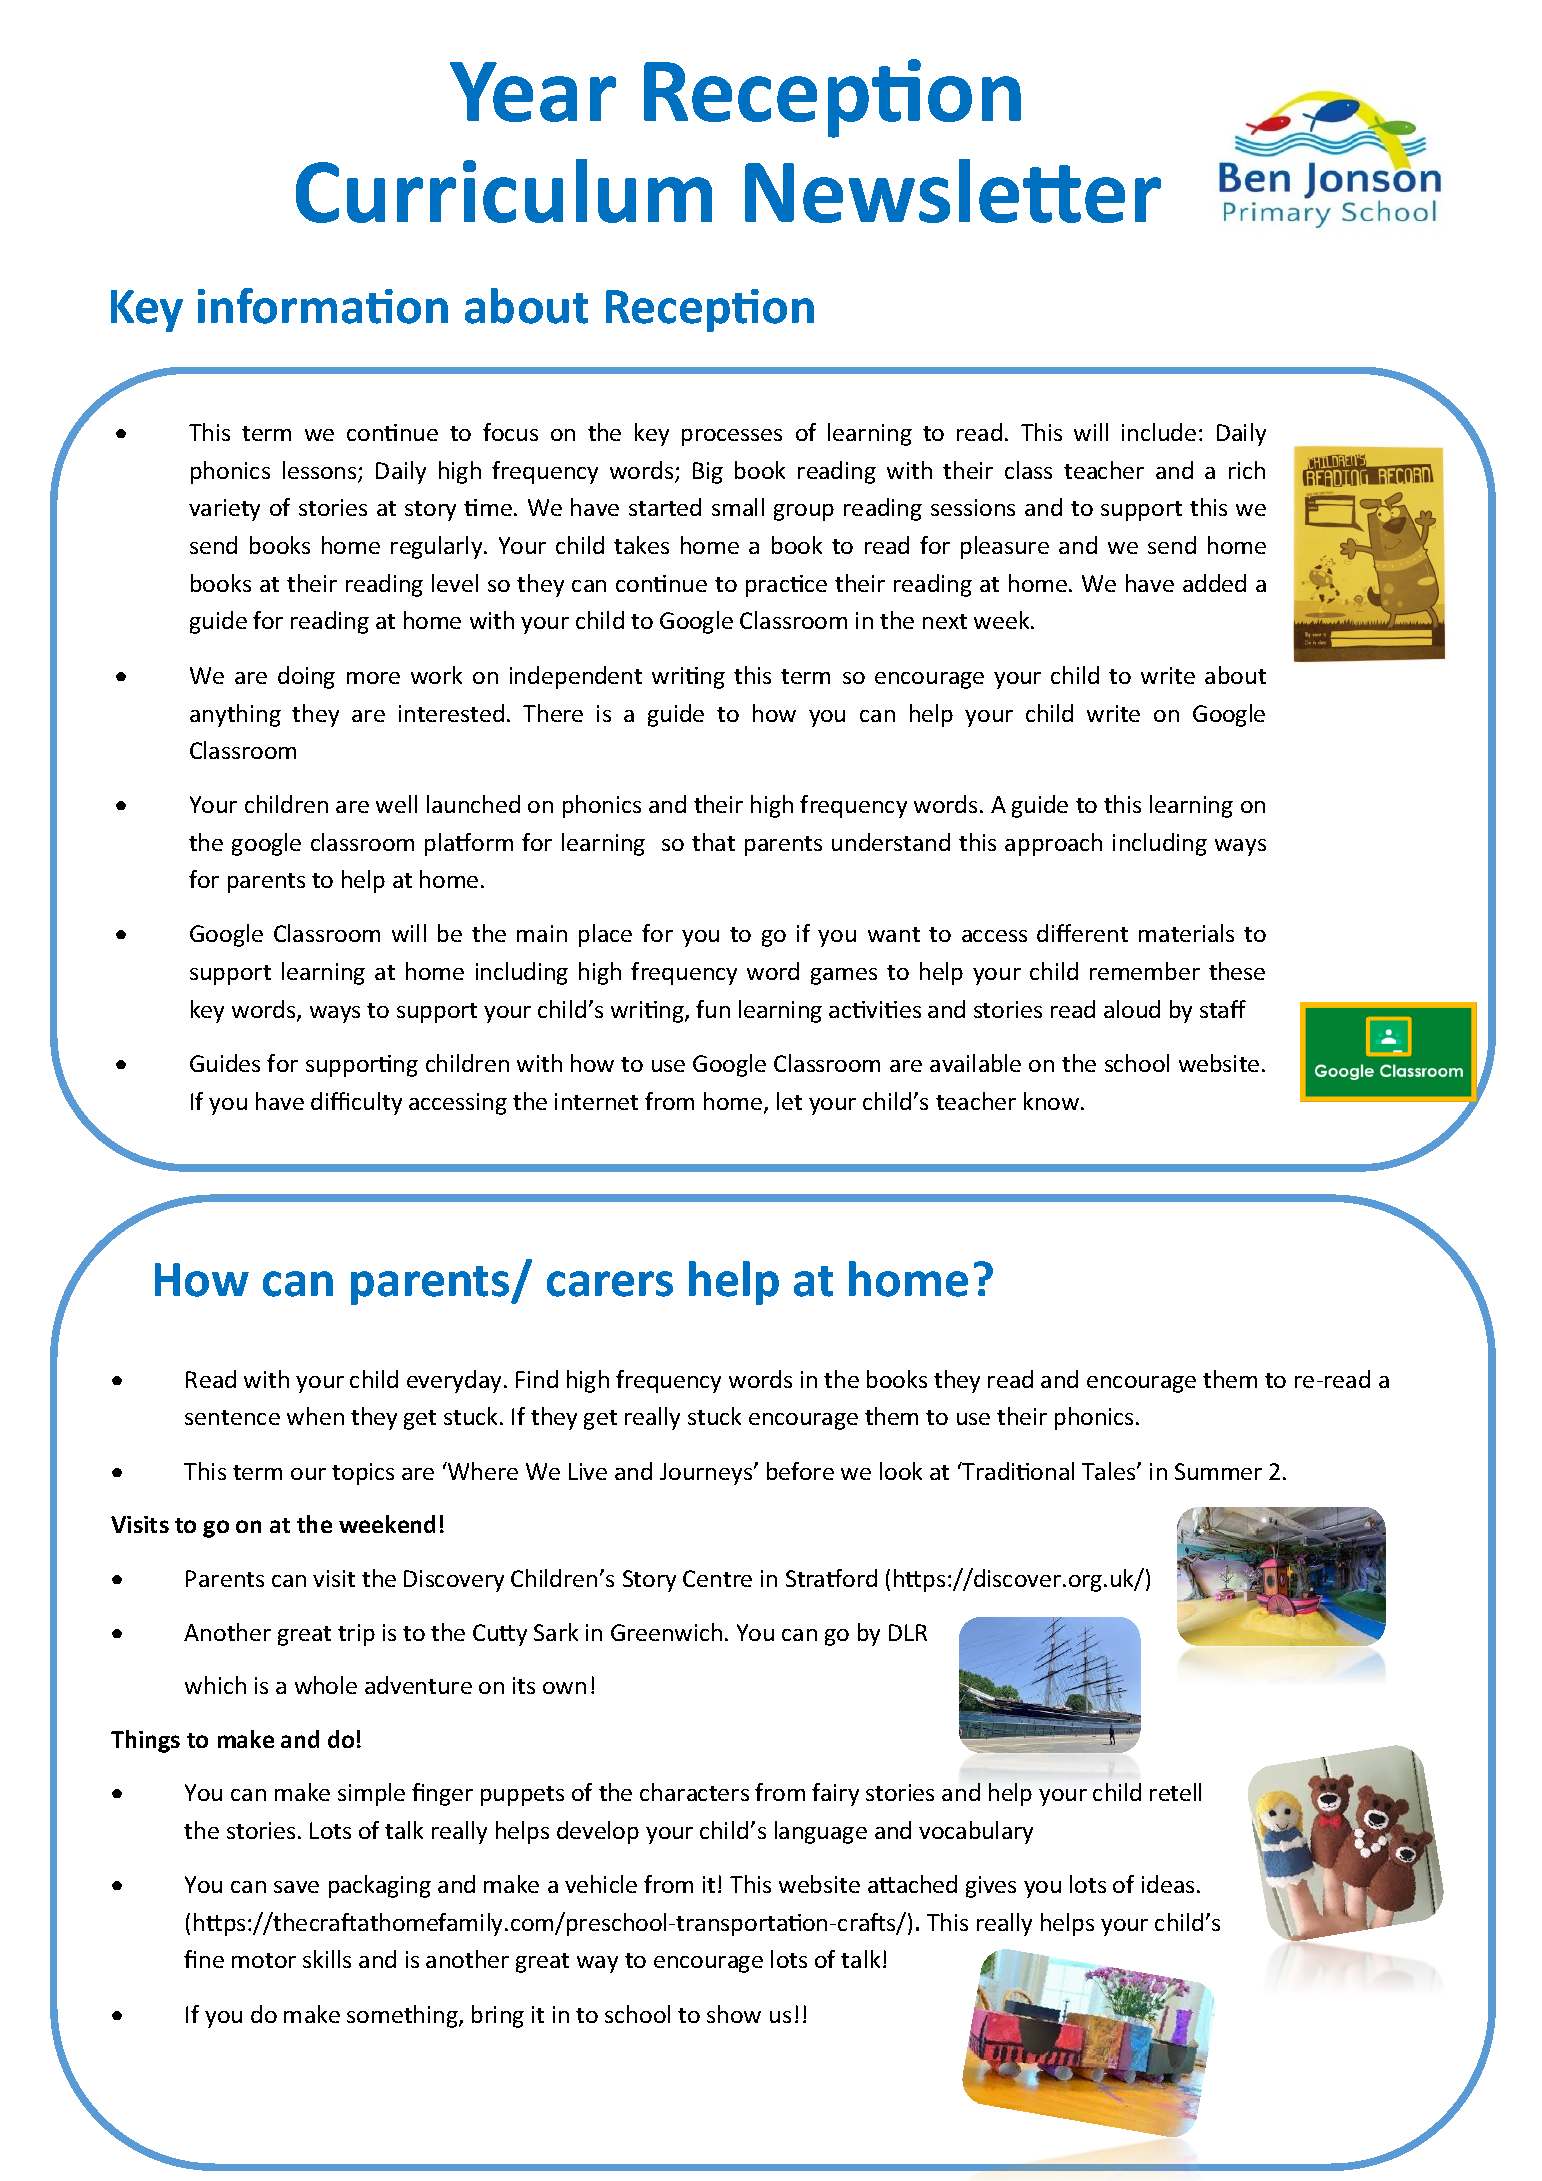  Describe the element at coordinates (641, 545) in the screenshot. I see `takes` at that location.
